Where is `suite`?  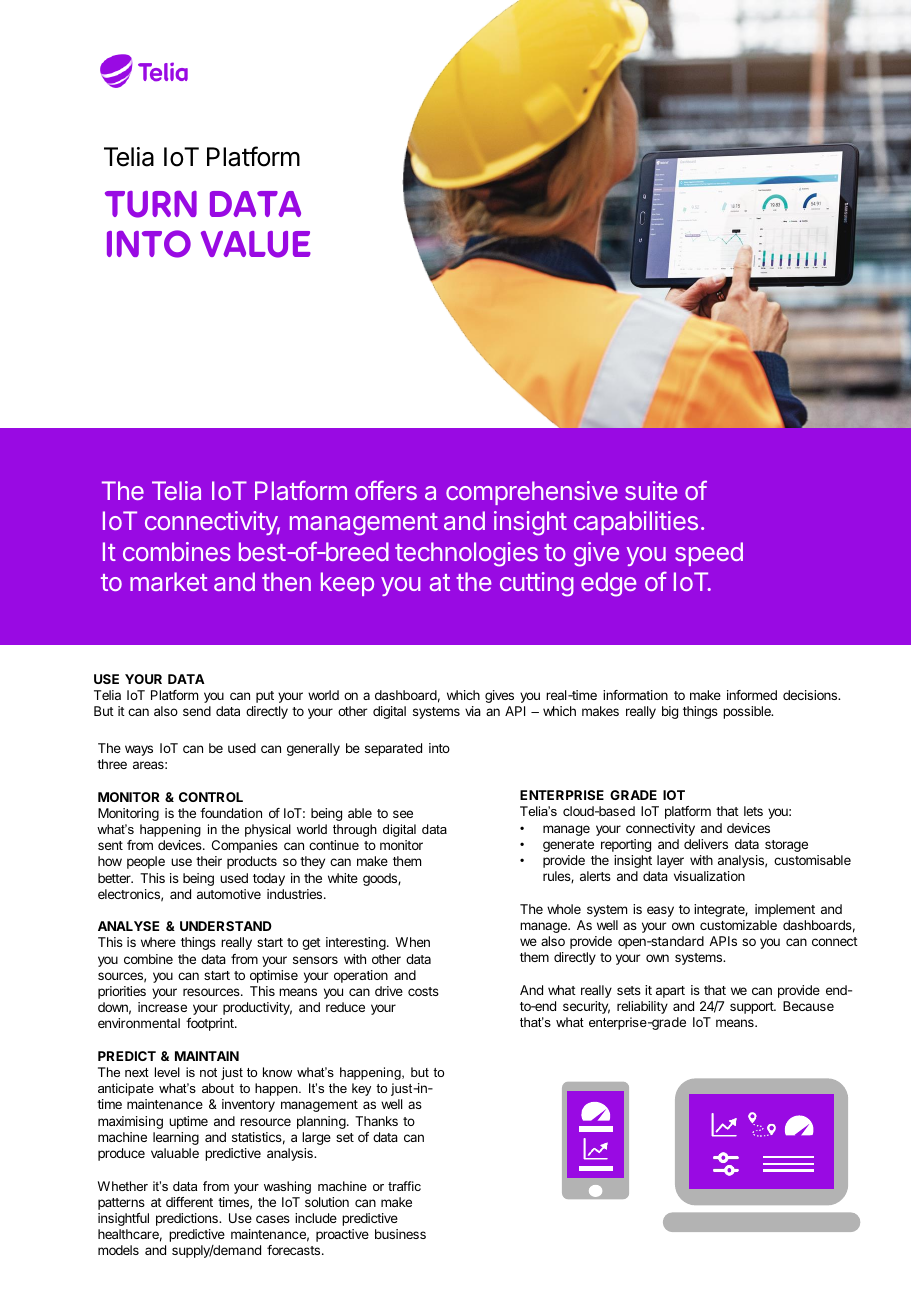
suite is located at coordinates (651, 490).
